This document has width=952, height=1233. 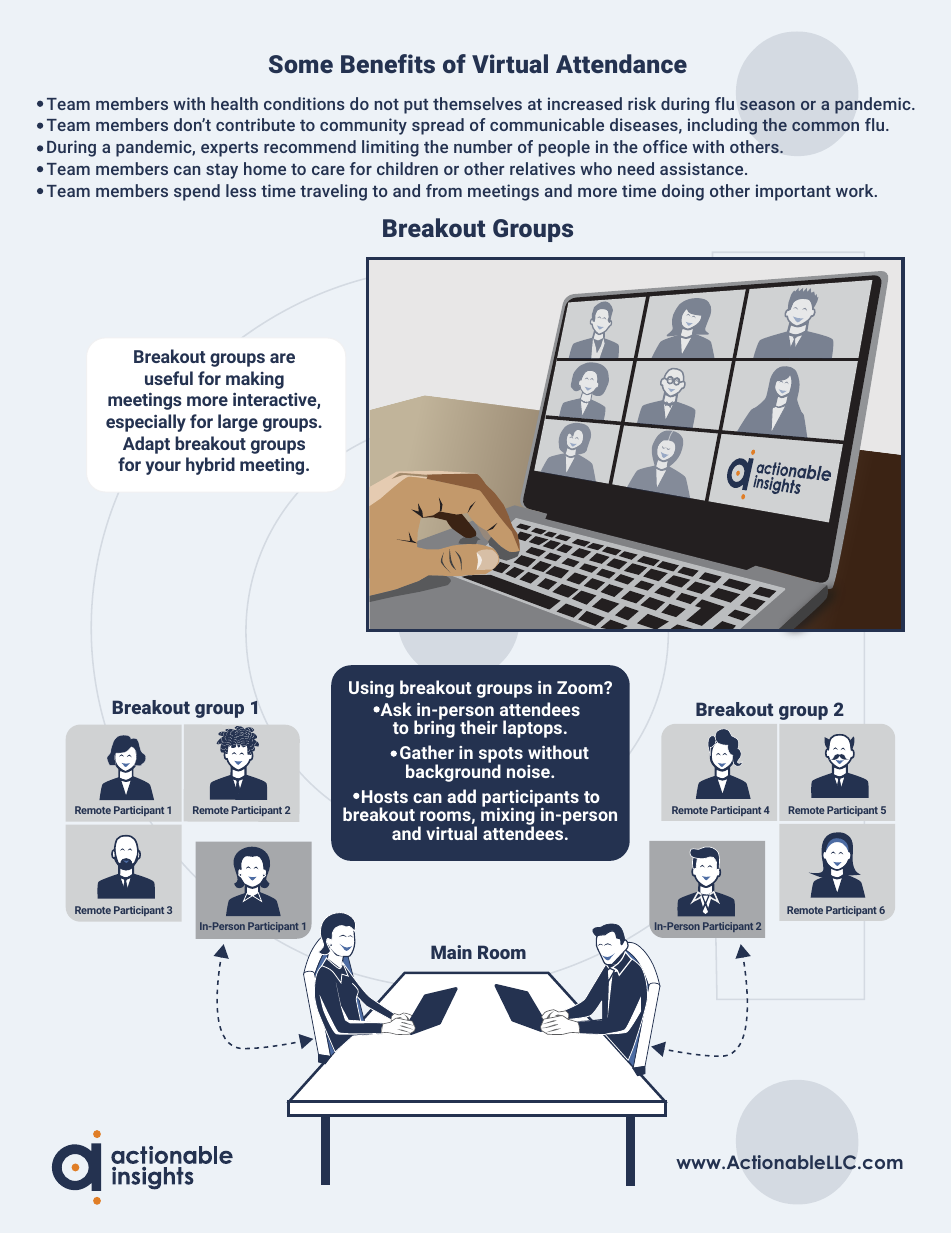 I want to click on health, so click(x=234, y=103).
